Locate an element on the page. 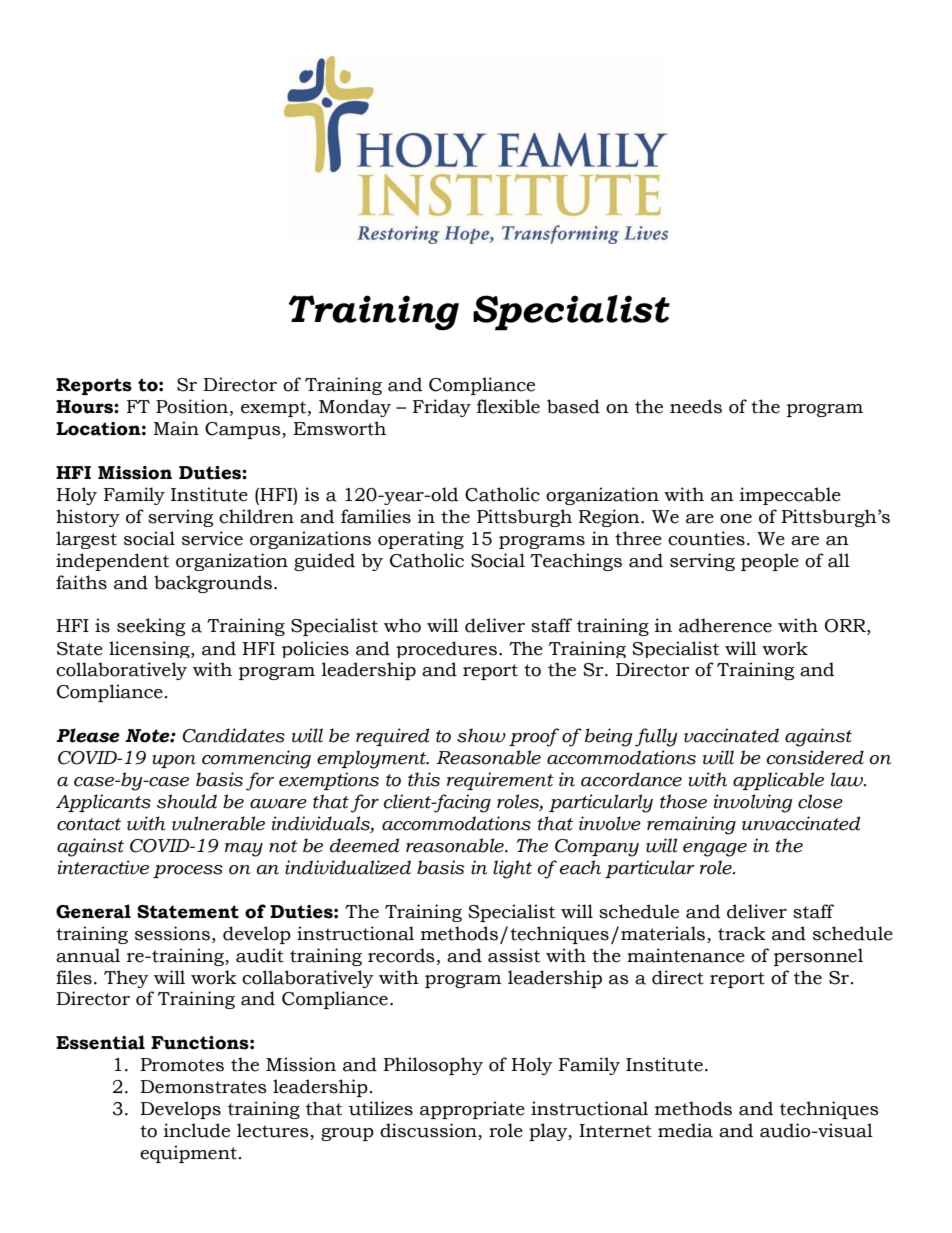 The width and height of the image is (952, 1233). Campus is located at coordinates (244, 430).
